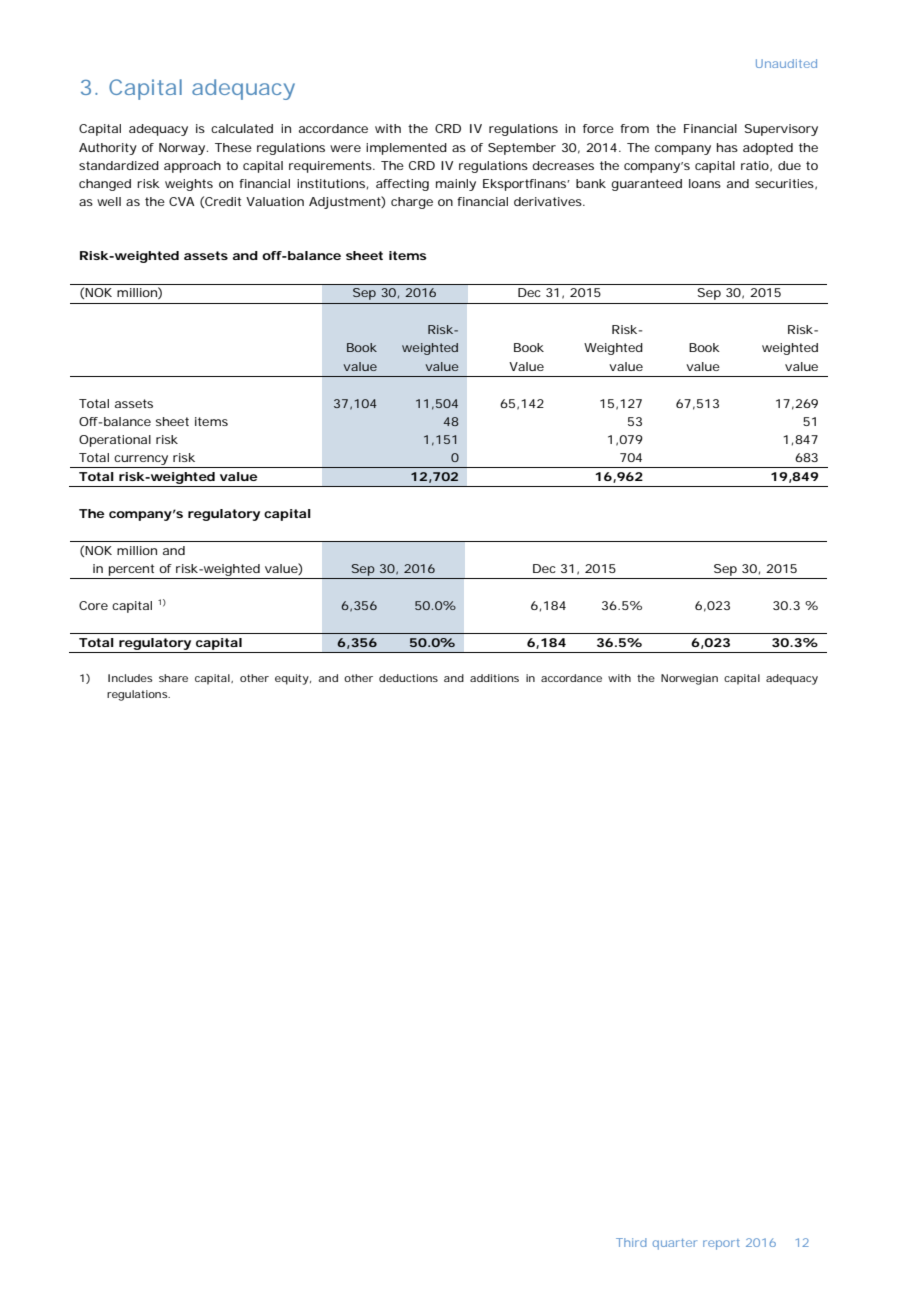  I want to click on Norwegian, so click(689, 679).
